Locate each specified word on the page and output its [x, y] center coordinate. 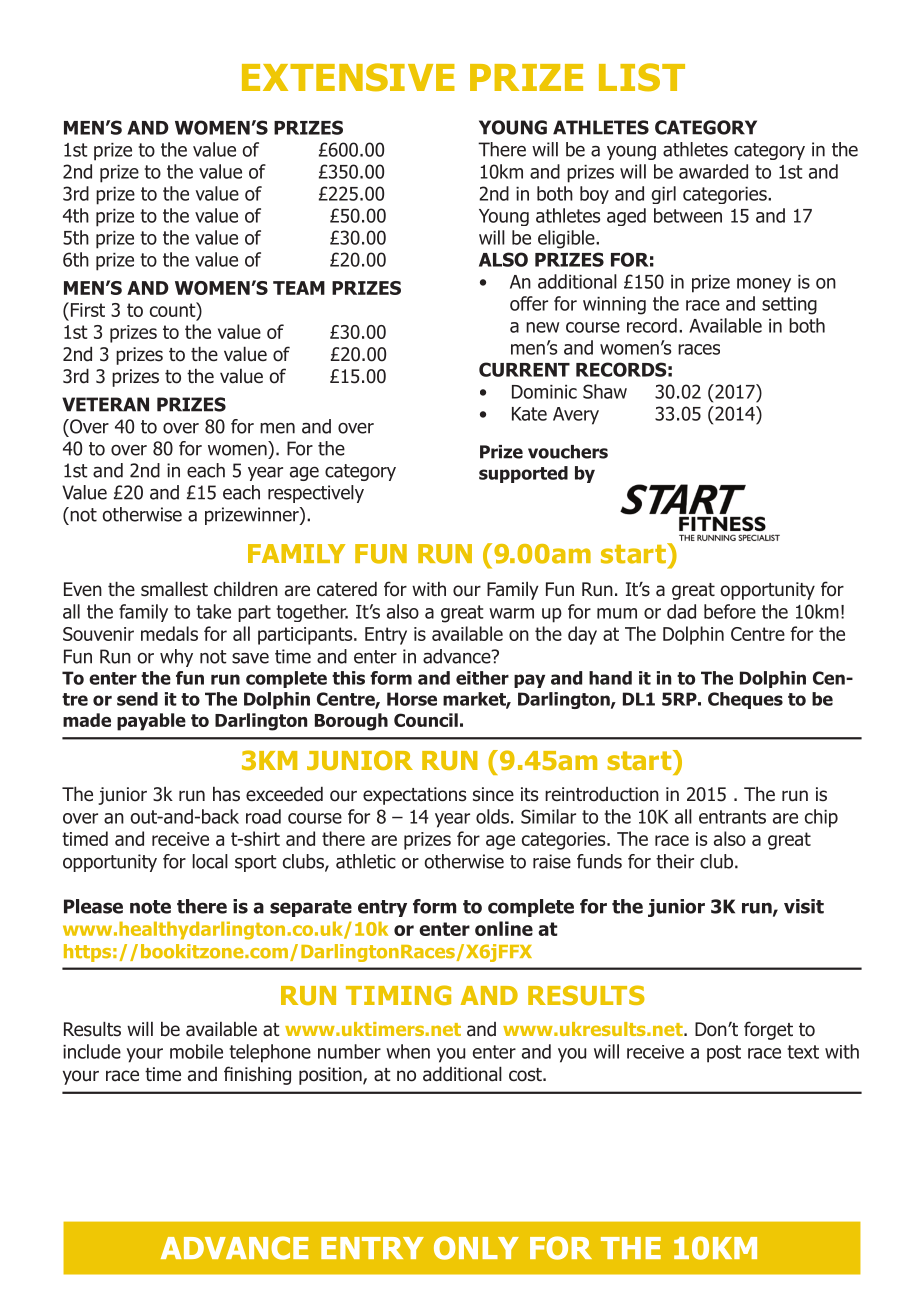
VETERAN [105, 404]
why [176, 658]
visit [804, 906]
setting [789, 306]
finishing [257, 1075]
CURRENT [524, 369]
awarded [713, 171]
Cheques [745, 700]
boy [594, 195]
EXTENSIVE [348, 77]
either [482, 678]
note [150, 907]
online [504, 928]
